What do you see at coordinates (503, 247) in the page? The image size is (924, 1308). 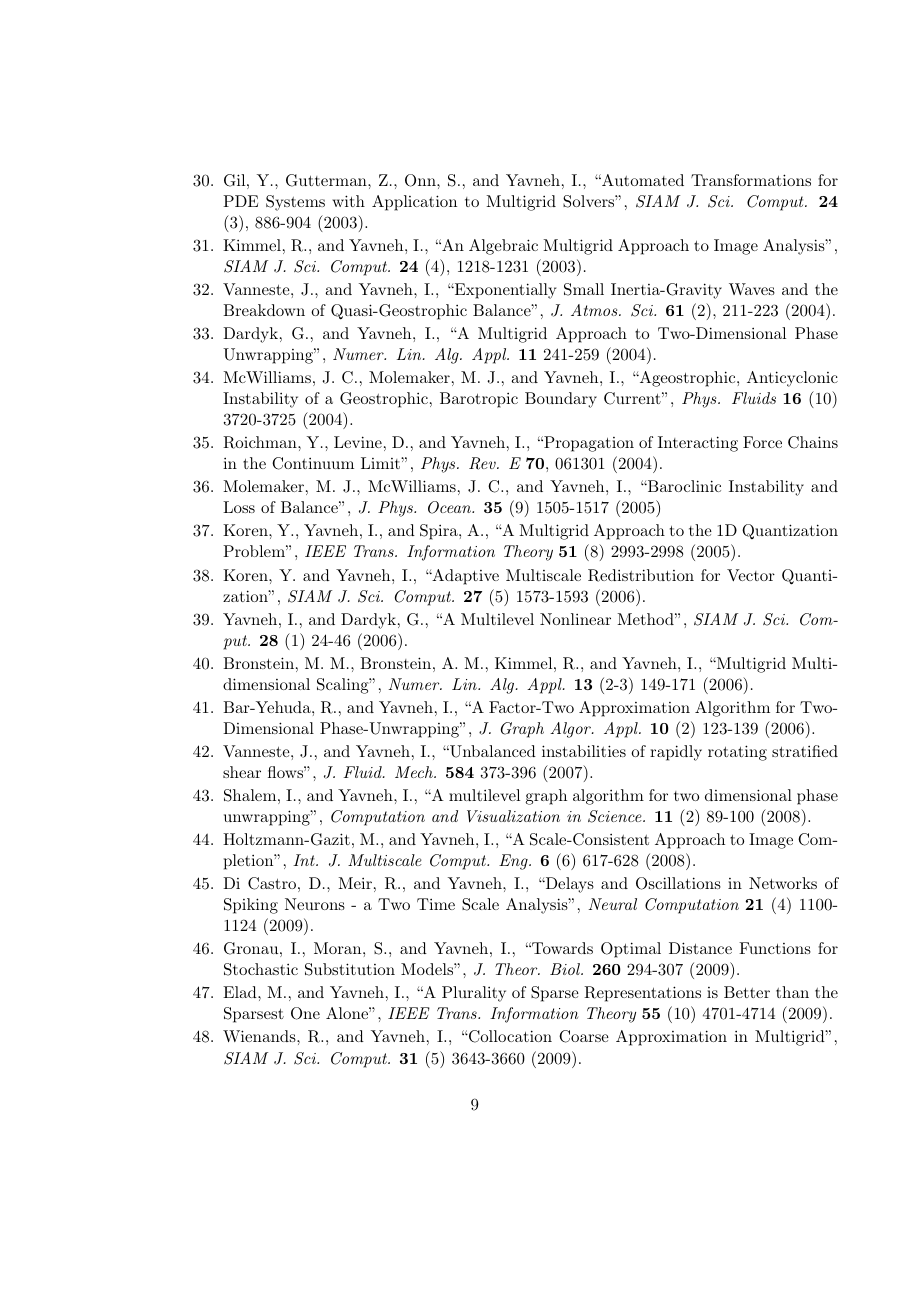 I see `Algebraic` at bounding box center [503, 247].
